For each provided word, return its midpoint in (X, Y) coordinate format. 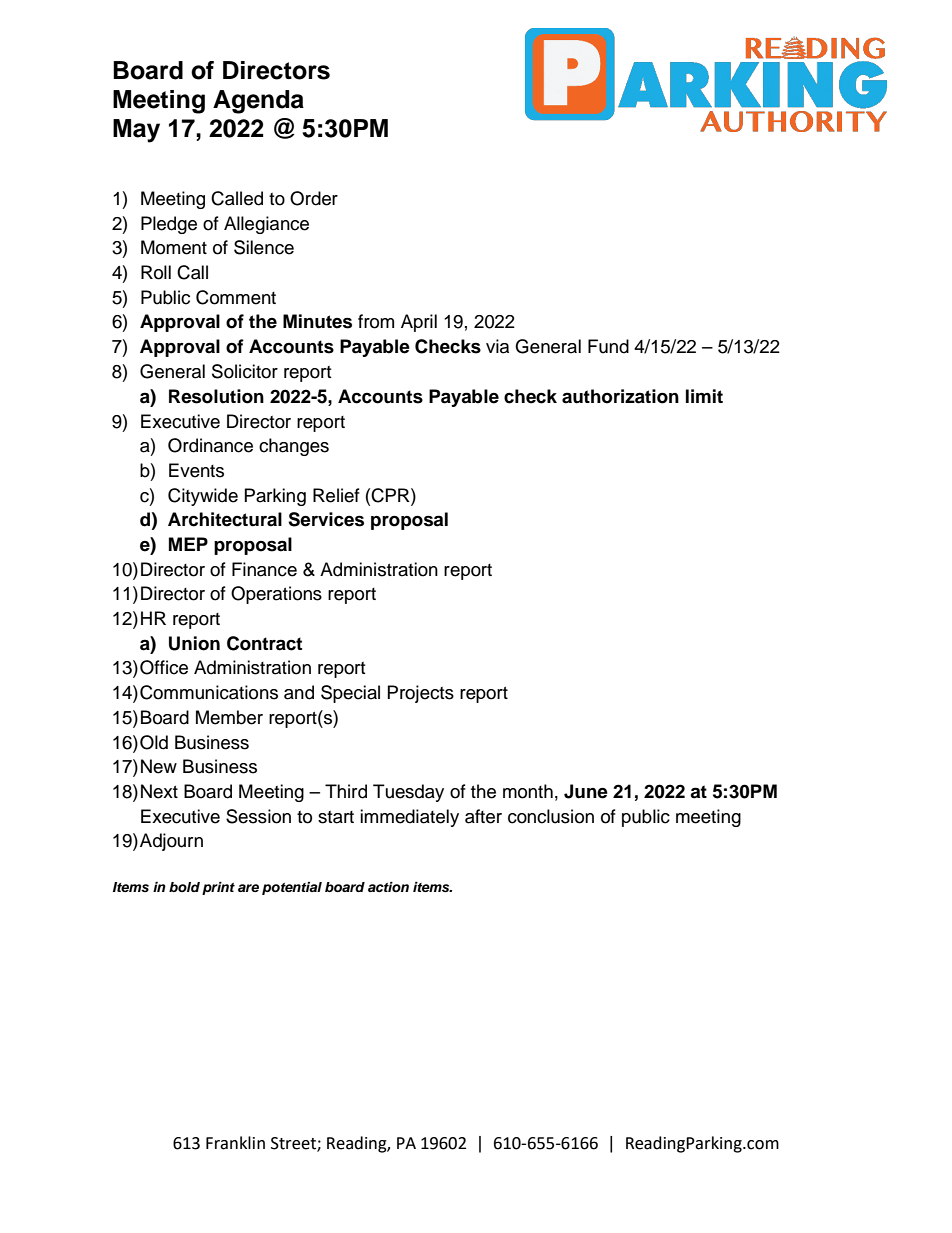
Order (314, 198)
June (586, 791)
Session (258, 816)
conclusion (551, 816)
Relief (336, 495)
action (388, 887)
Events (196, 470)
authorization (620, 396)
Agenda (258, 102)
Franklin (235, 1143)
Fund (608, 346)
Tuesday (408, 793)
